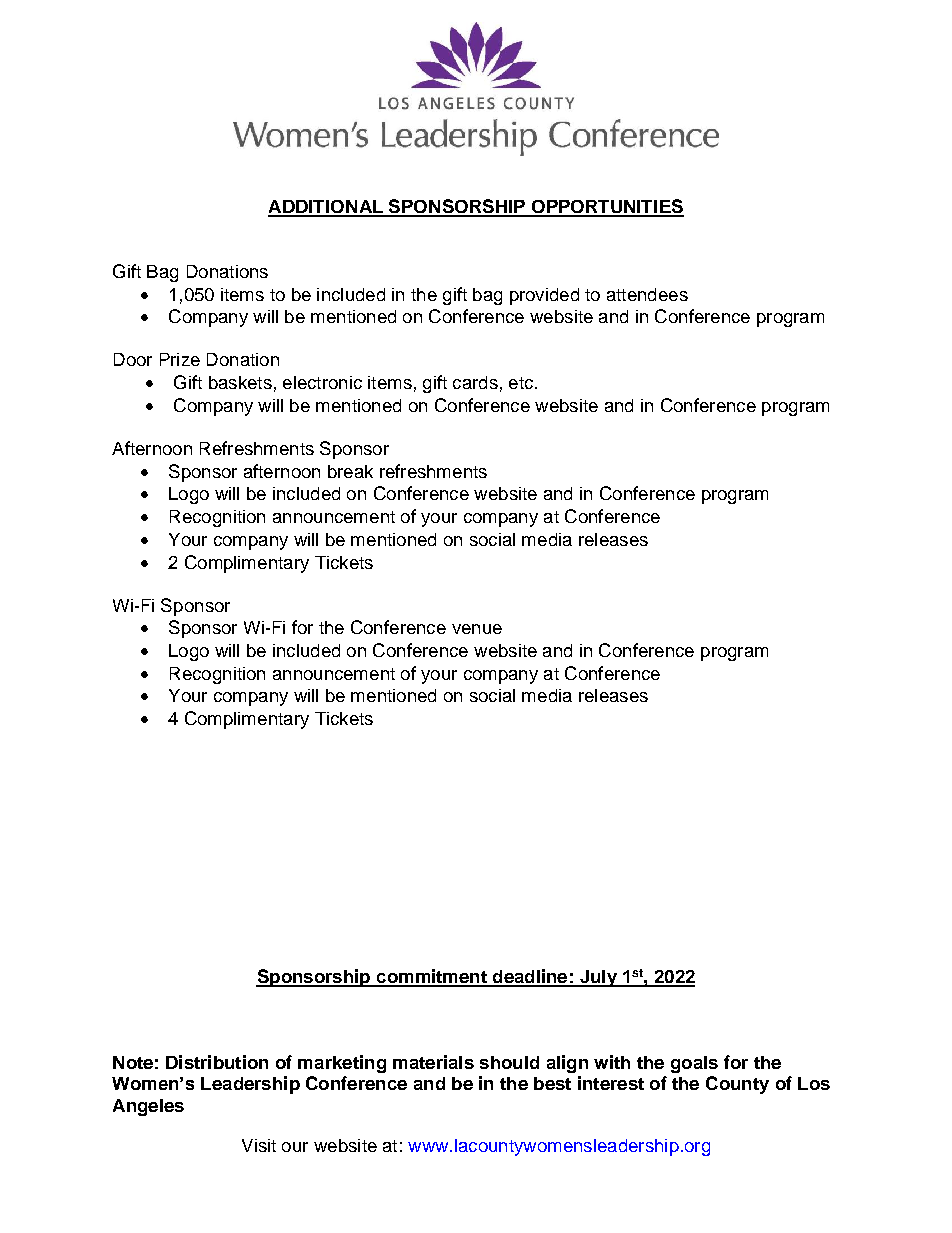 The width and height of the document is (952, 1233). What do you see at coordinates (217, 1062) in the document?
I see `Distribution` at bounding box center [217, 1062].
